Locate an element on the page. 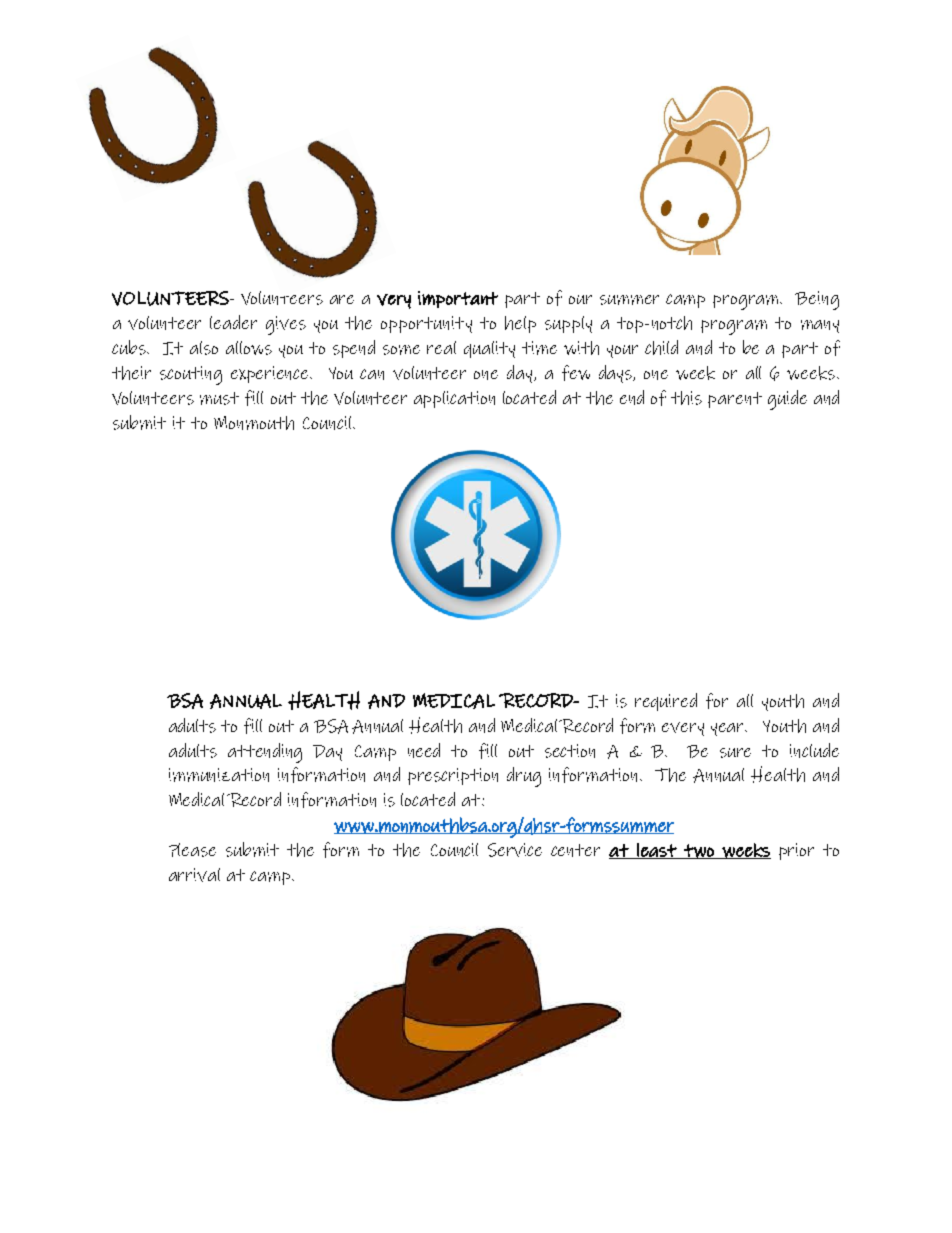 The width and height of the image is (952, 1233). Please is located at coordinates (192, 850).
